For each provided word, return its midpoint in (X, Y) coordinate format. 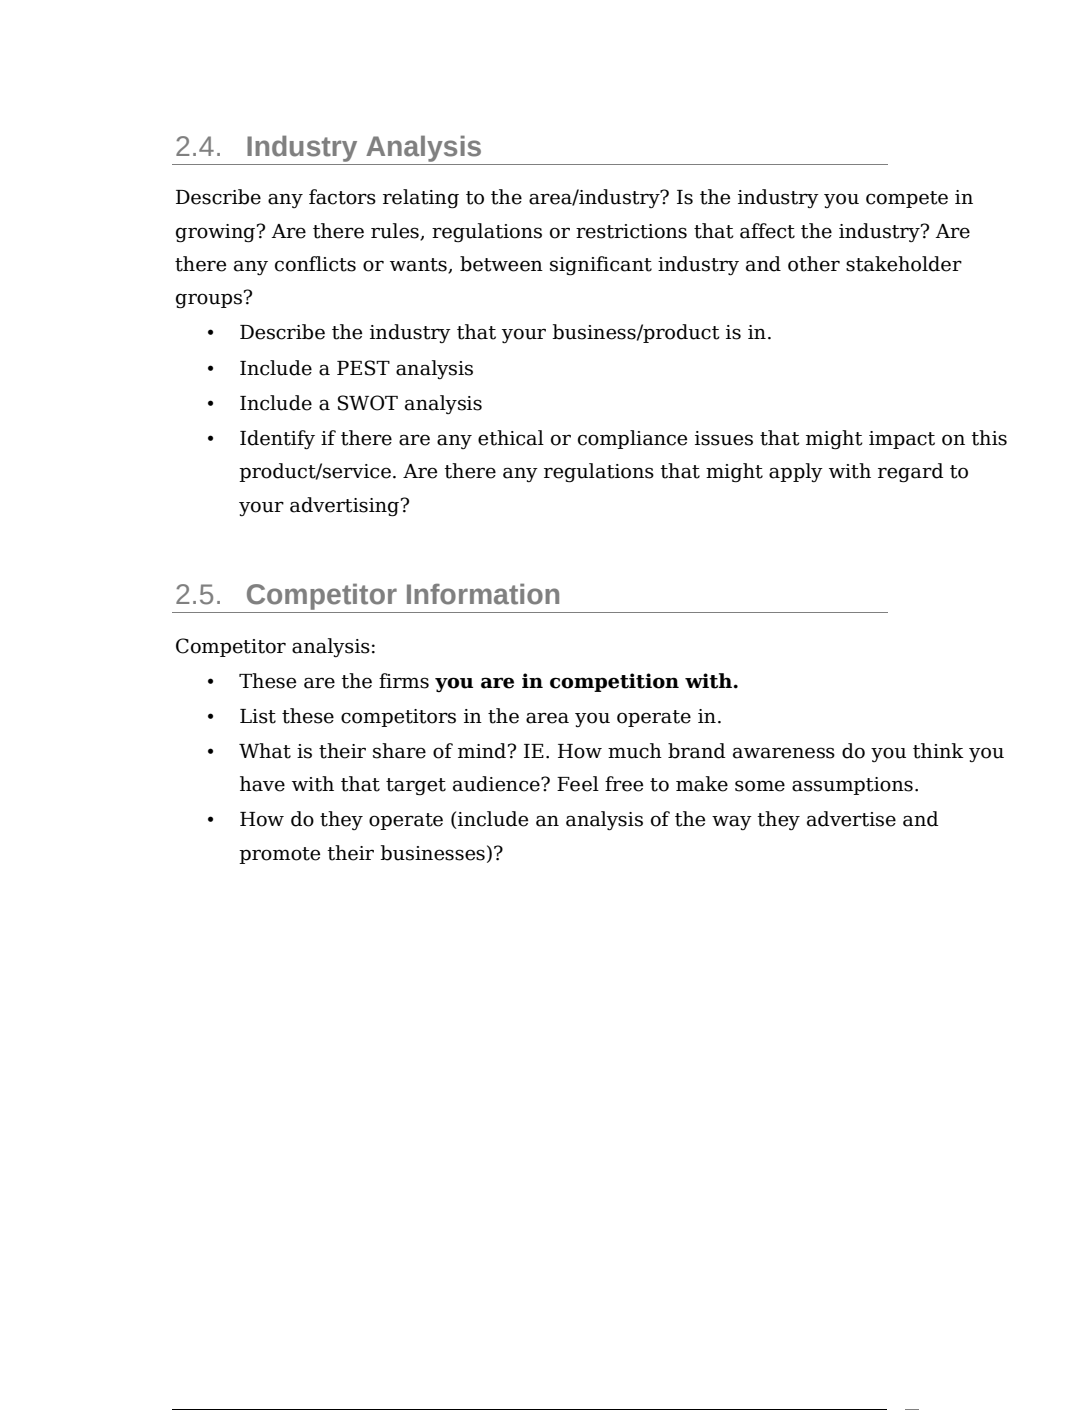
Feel (578, 784)
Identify (277, 440)
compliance (632, 439)
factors (342, 197)
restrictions (631, 231)
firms (404, 681)
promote (279, 855)
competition (614, 682)
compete (907, 199)
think (938, 751)
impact (902, 440)
